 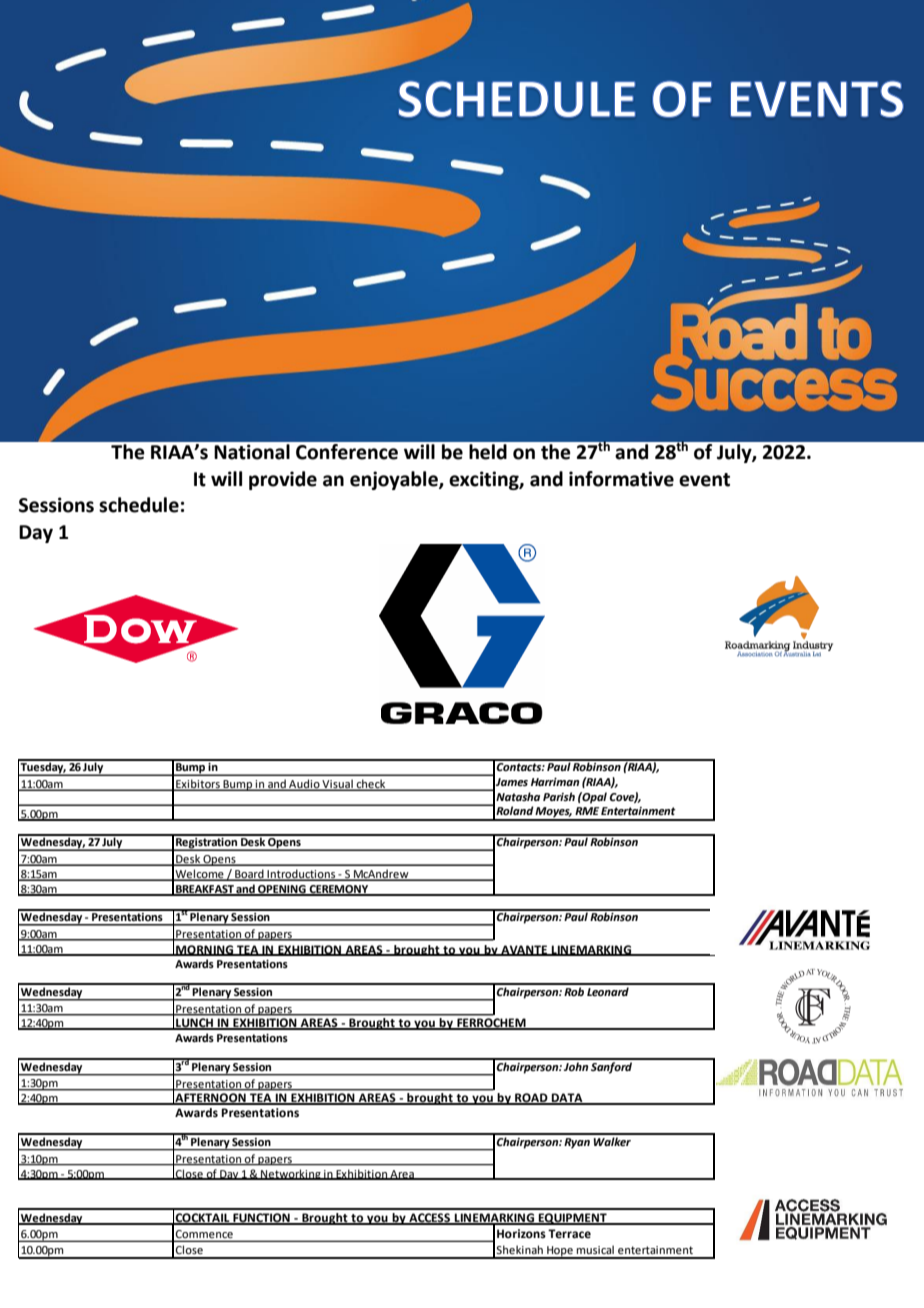 What do you see at coordinates (139, 505) in the screenshot?
I see `schedule` at bounding box center [139, 505].
